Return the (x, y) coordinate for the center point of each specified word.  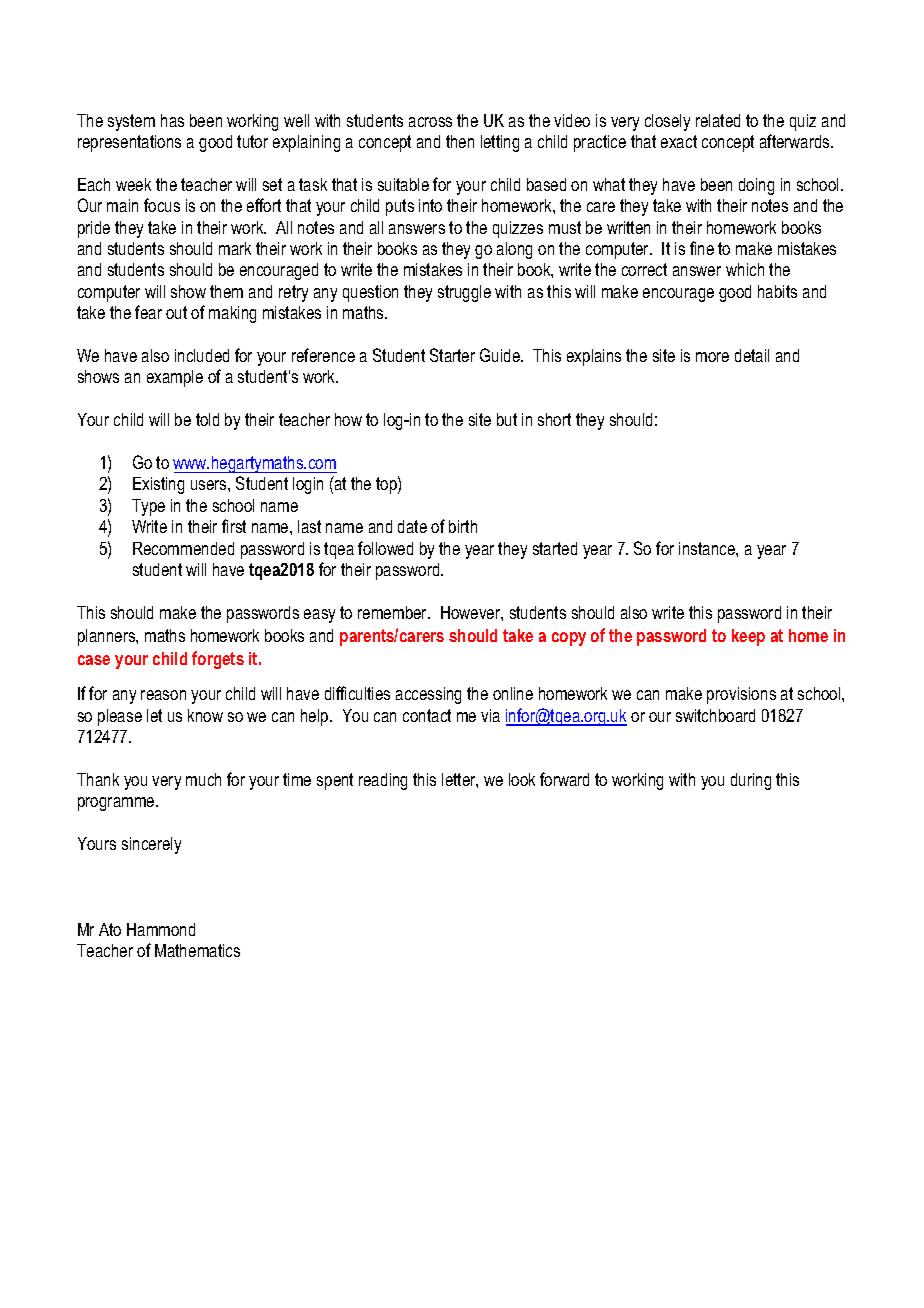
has (172, 120)
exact (679, 141)
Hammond (161, 929)
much (203, 779)
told (207, 419)
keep (748, 637)
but (507, 419)
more (712, 357)
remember (394, 612)
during (751, 781)
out (176, 312)
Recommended (183, 548)
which (745, 269)
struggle (464, 293)
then (460, 141)
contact (427, 715)
